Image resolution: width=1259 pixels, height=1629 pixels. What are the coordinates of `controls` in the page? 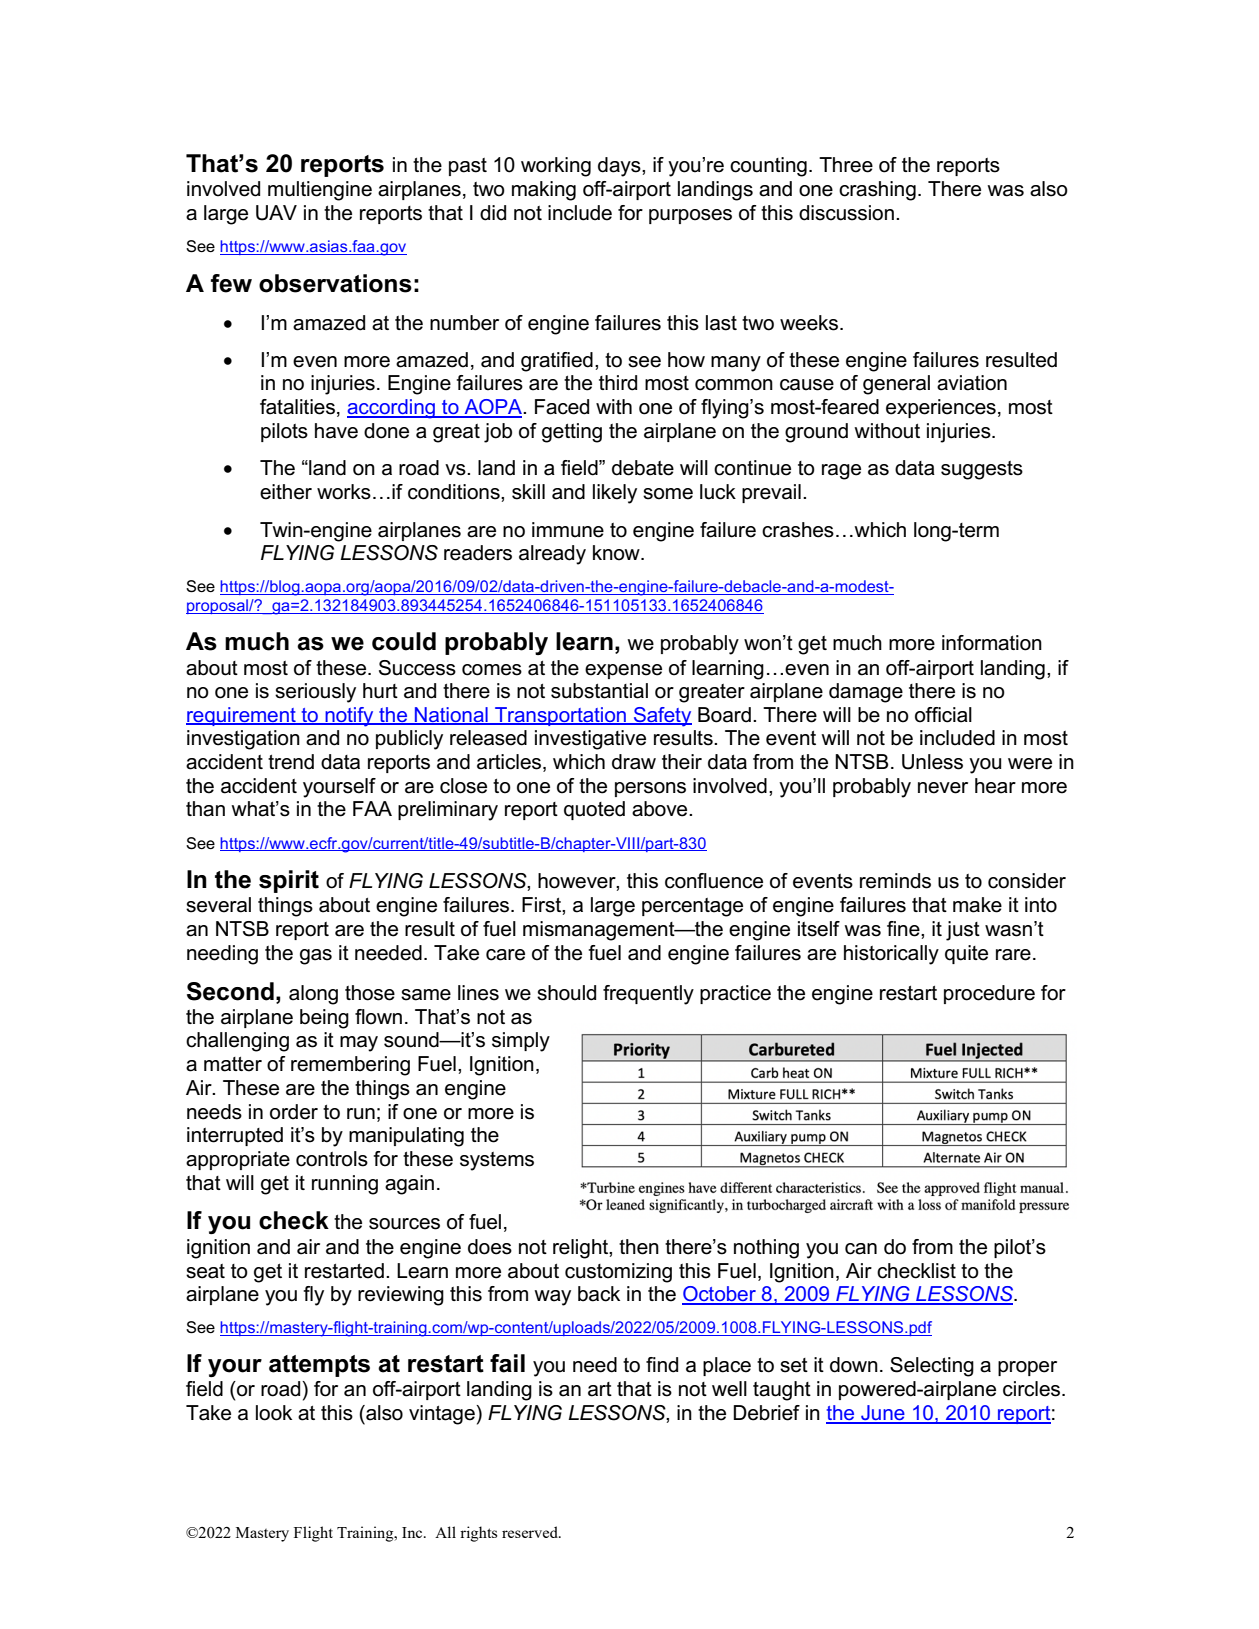 It's located at (332, 1159).
